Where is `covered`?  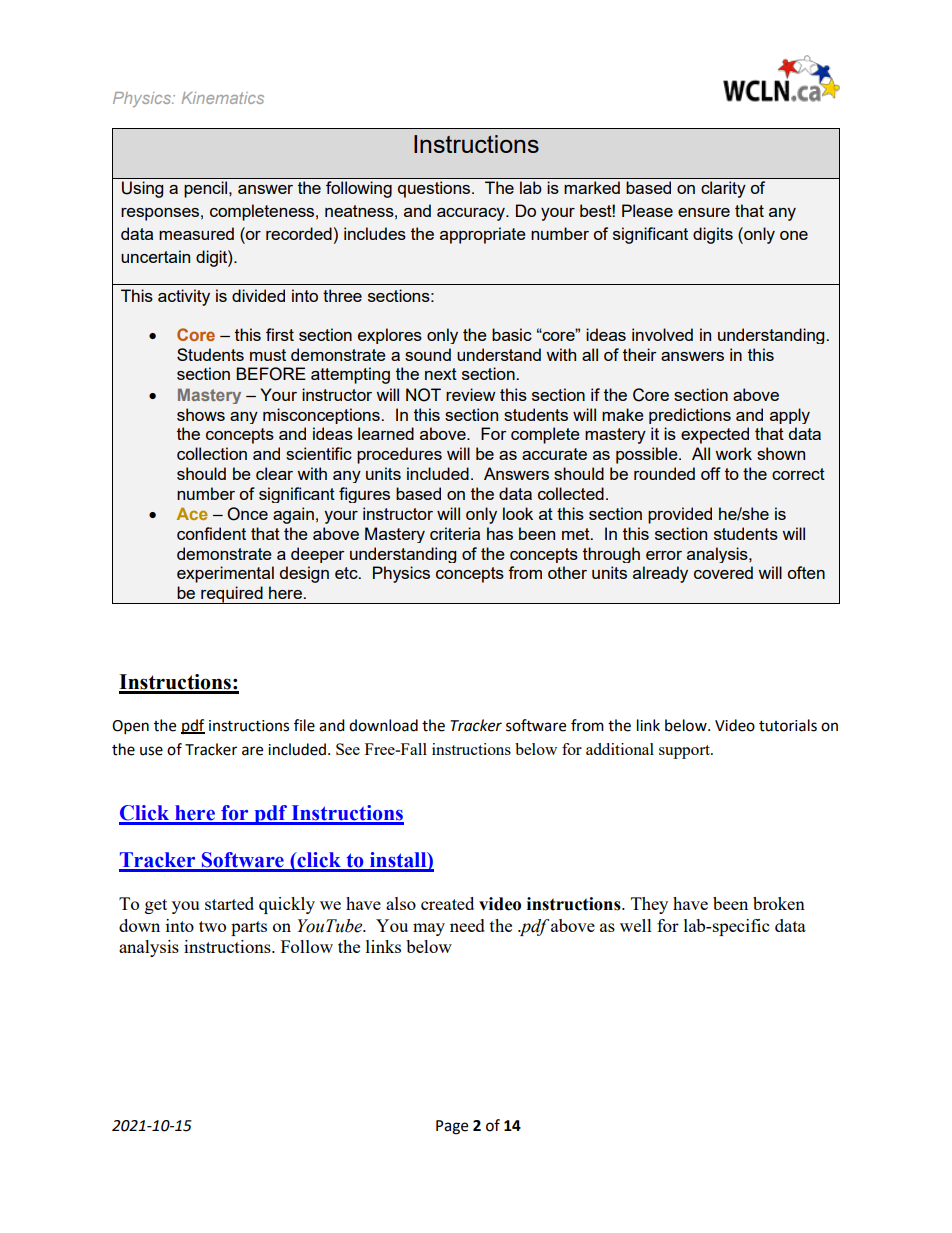
covered is located at coordinates (723, 572).
